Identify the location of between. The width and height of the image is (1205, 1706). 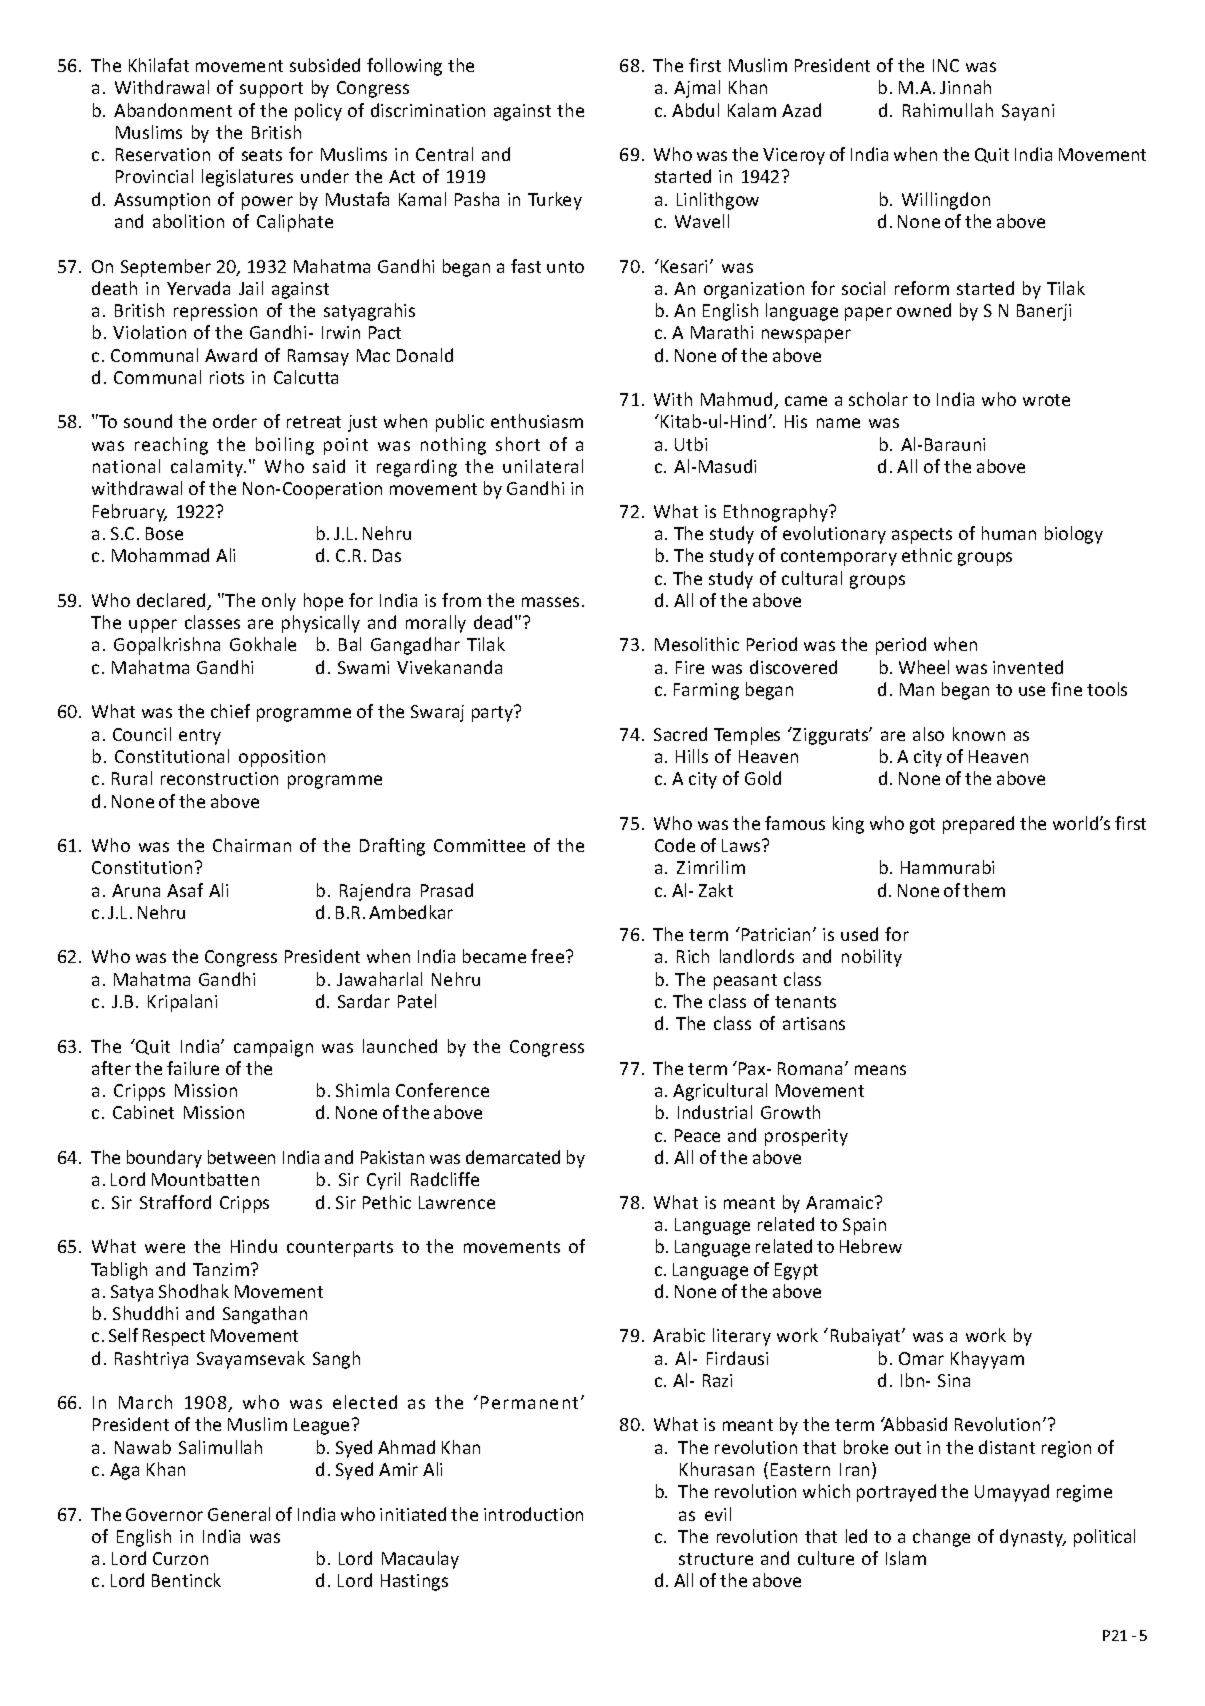
(241, 1157).
